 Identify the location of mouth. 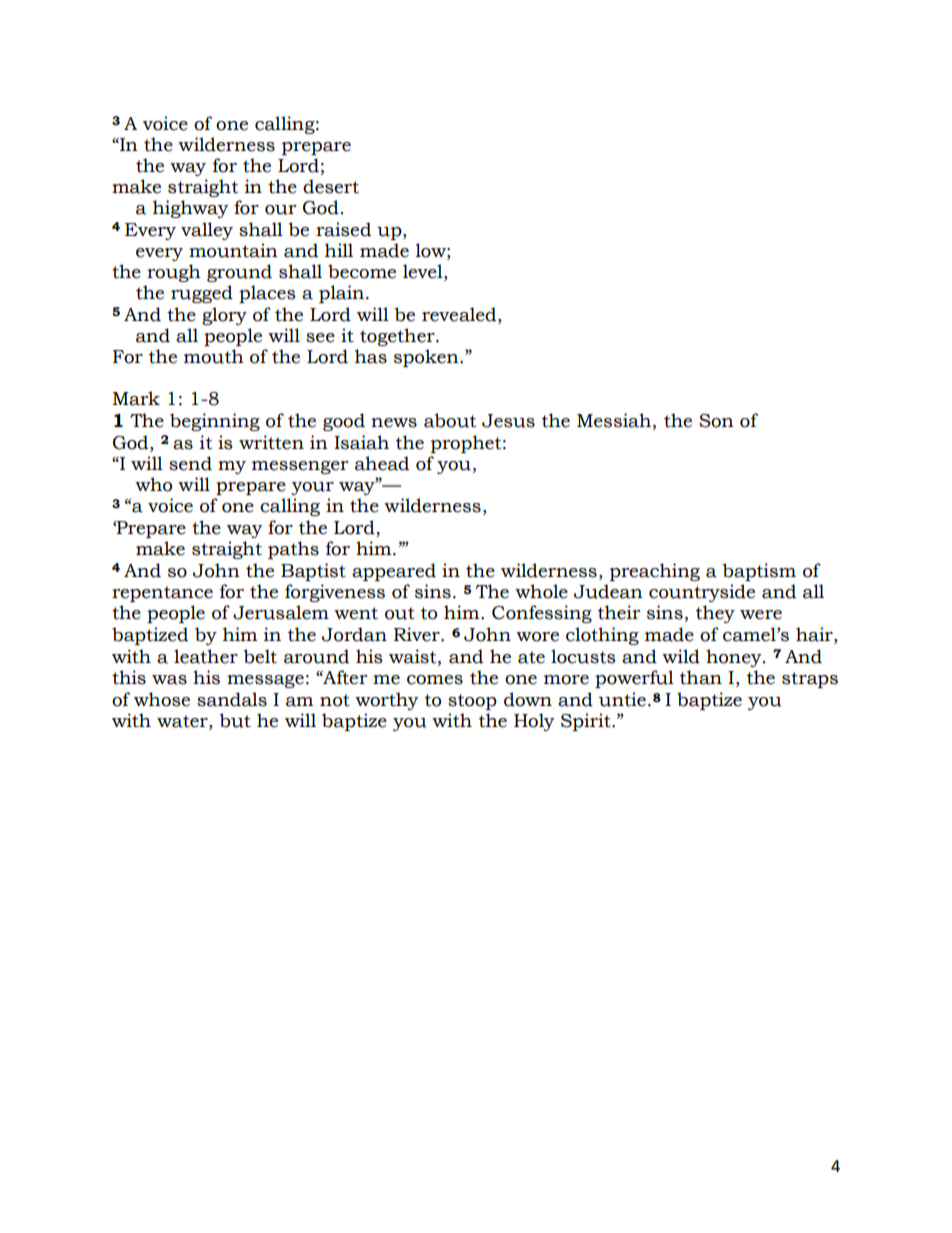
(214, 356).
